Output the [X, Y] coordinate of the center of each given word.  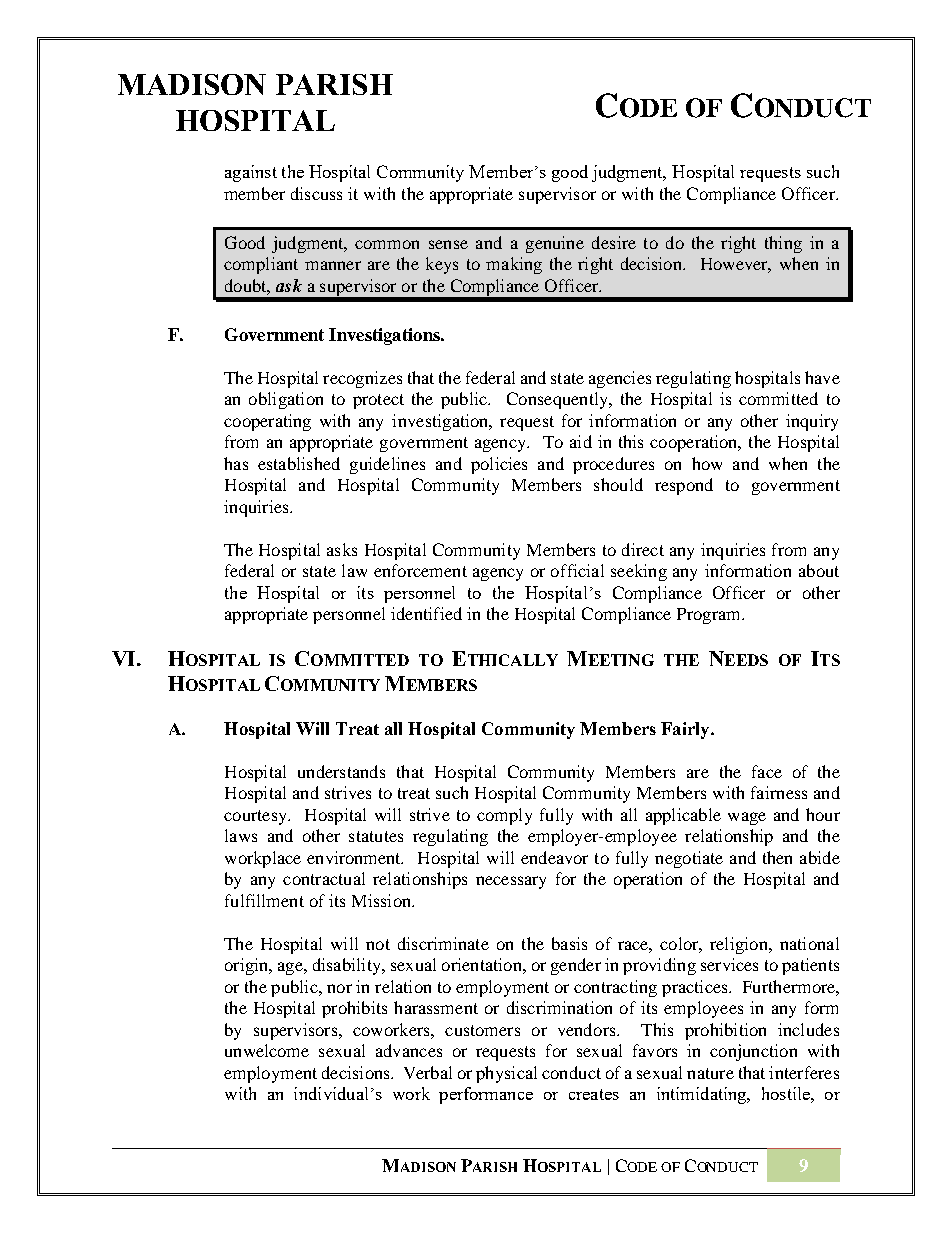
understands [341, 771]
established [299, 463]
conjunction [753, 1052]
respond [684, 486]
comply [504, 816]
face [767, 771]
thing [783, 244]
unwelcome [267, 1050]
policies [499, 465]
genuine [555, 244]
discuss [316, 193]
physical [506, 1074]
